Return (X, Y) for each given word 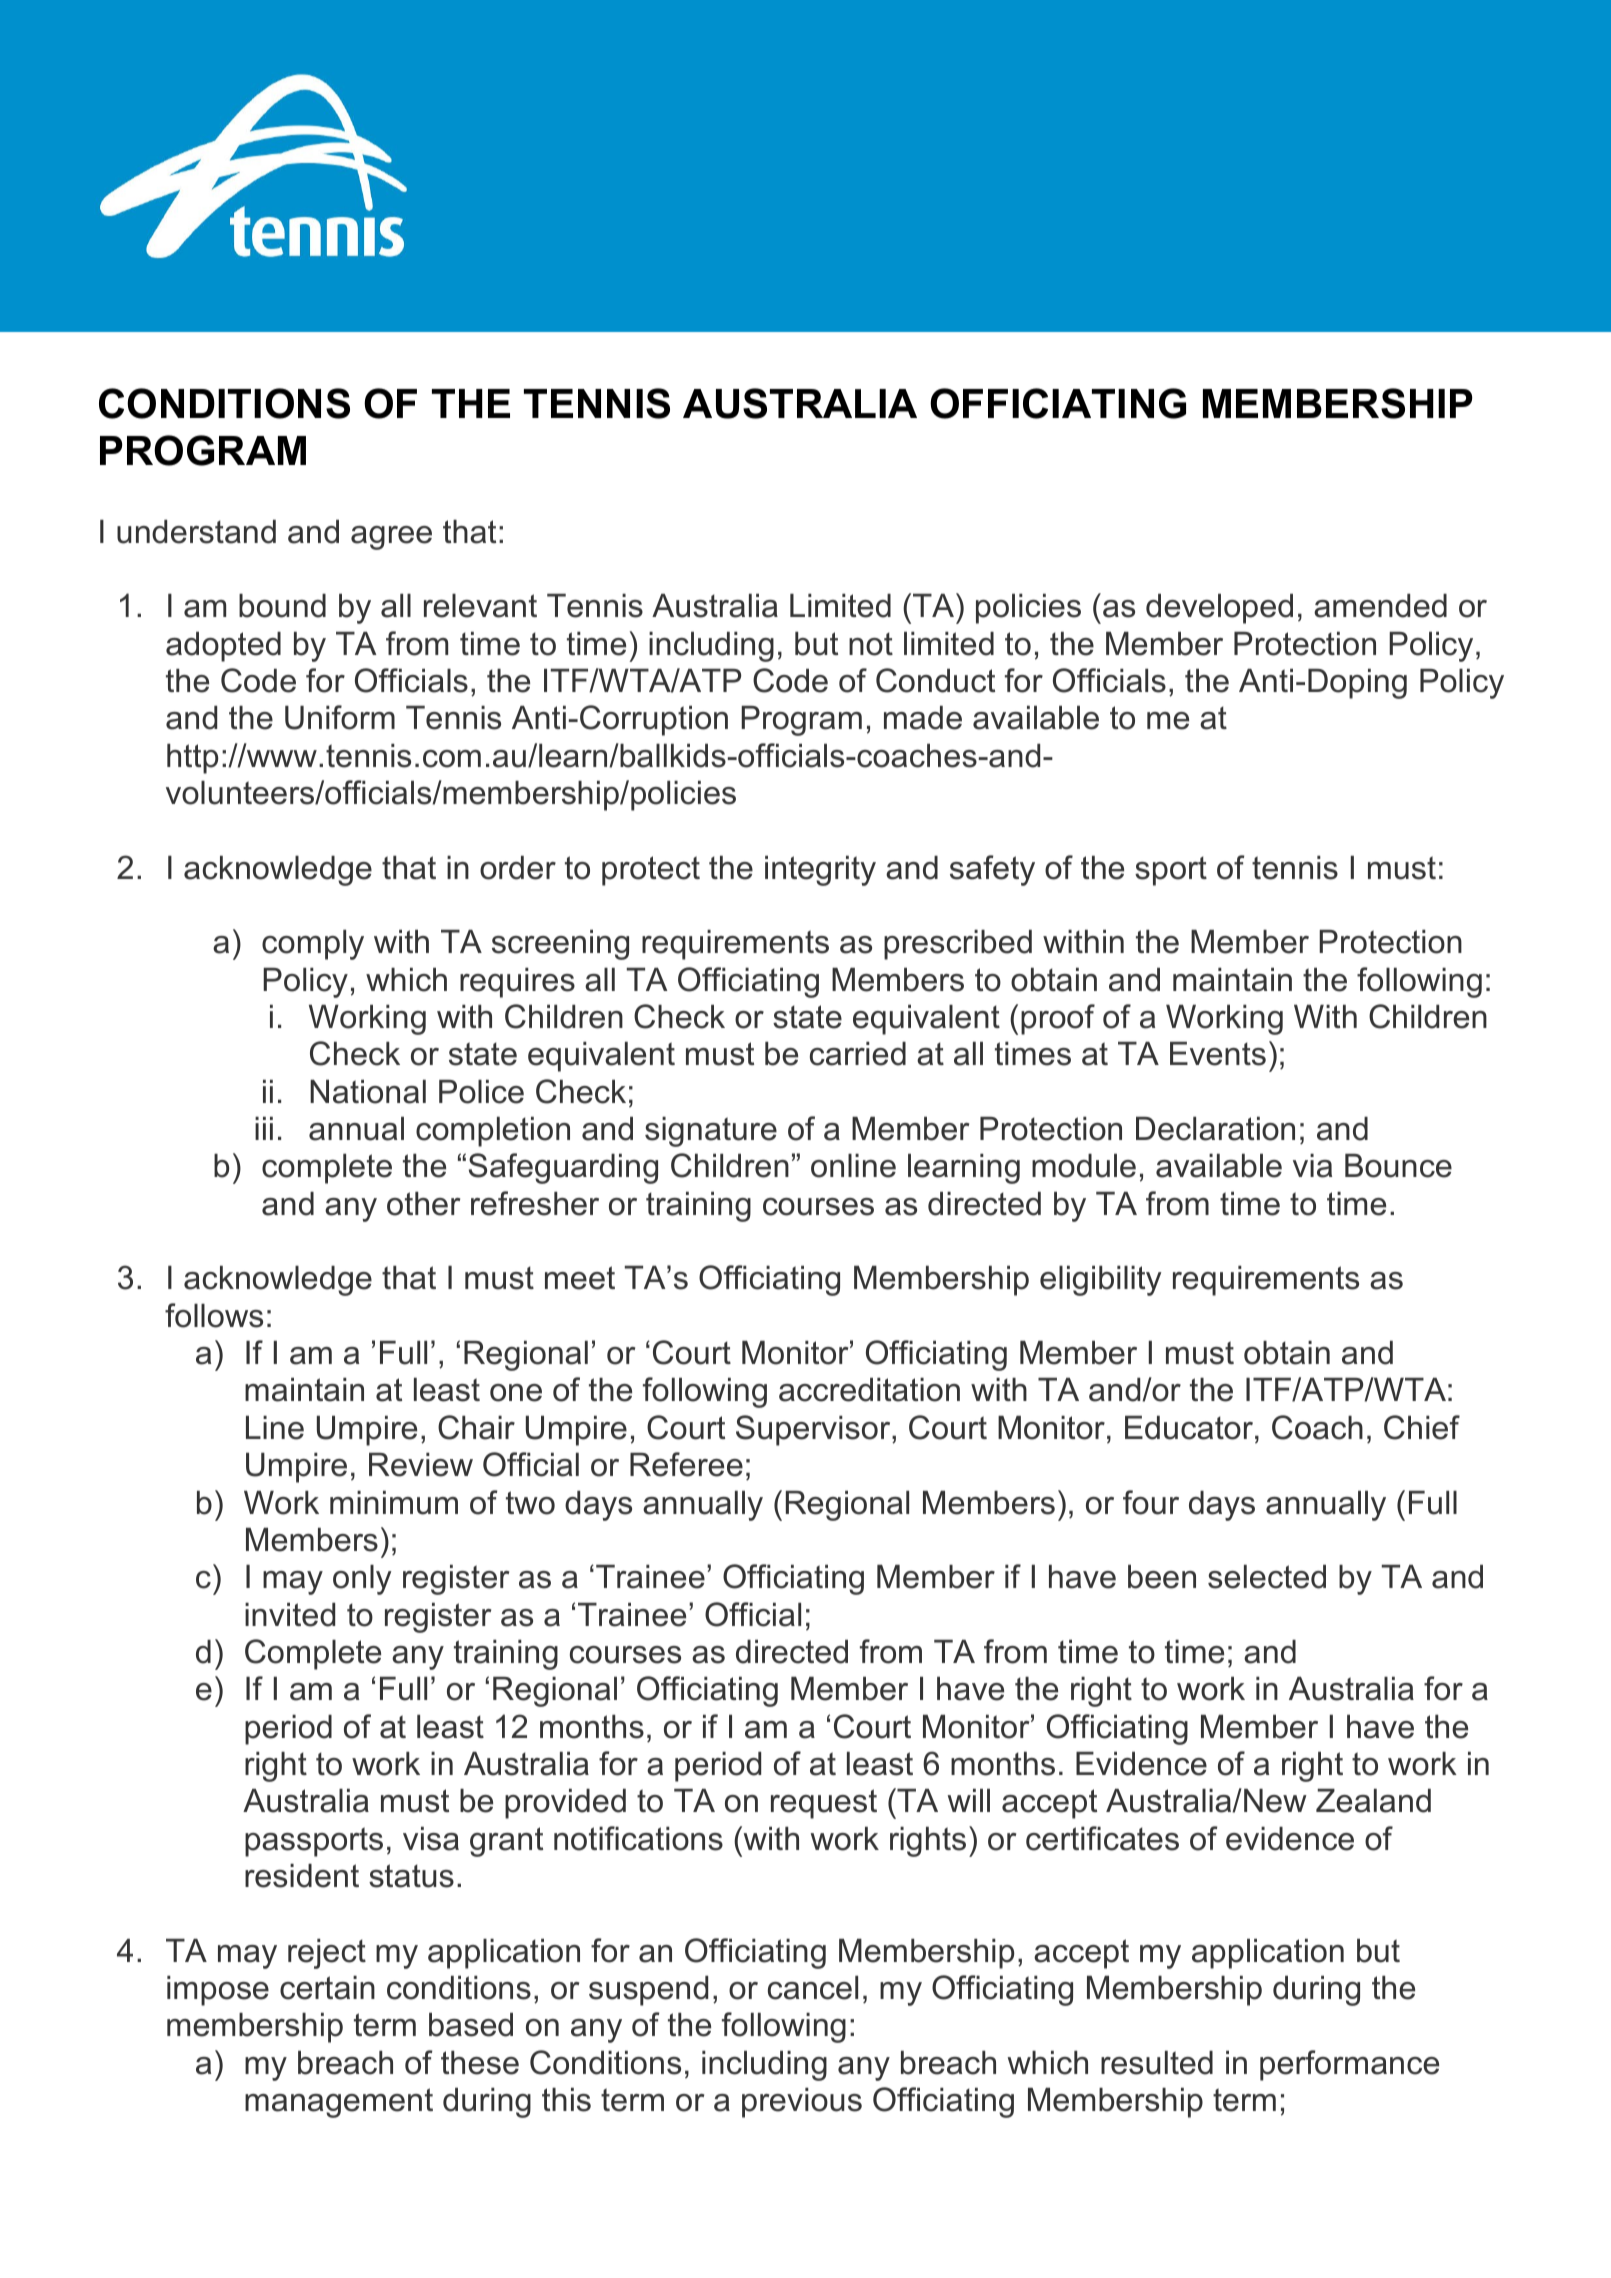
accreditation (869, 1390)
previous (802, 2103)
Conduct (935, 680)
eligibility (1101, 1281)
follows (214, 1315)
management (339, 2103)
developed (1219, 609)
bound (282, 606)
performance (1349, 2065)
